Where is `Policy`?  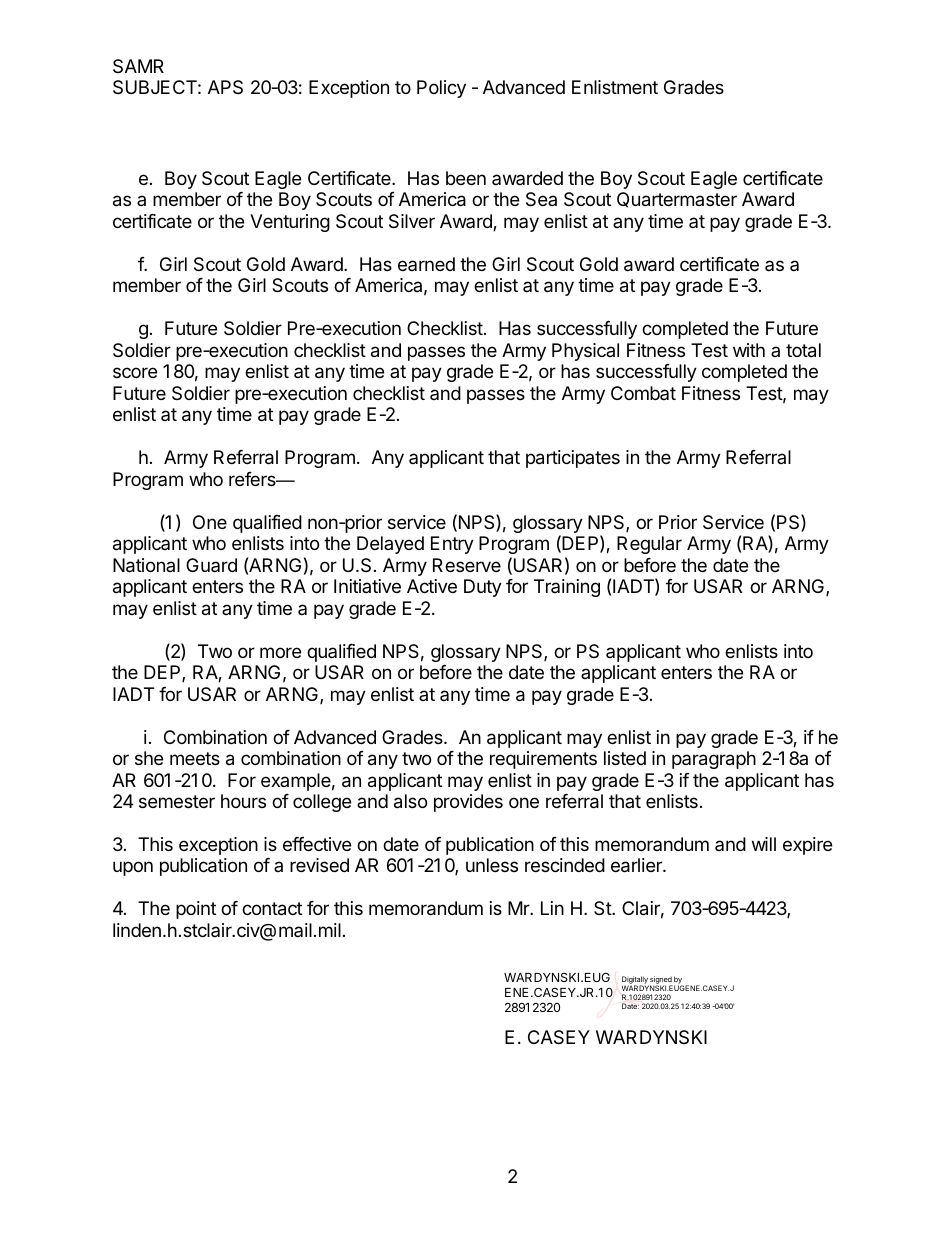
Policy is located at coordinates (441, 89).
